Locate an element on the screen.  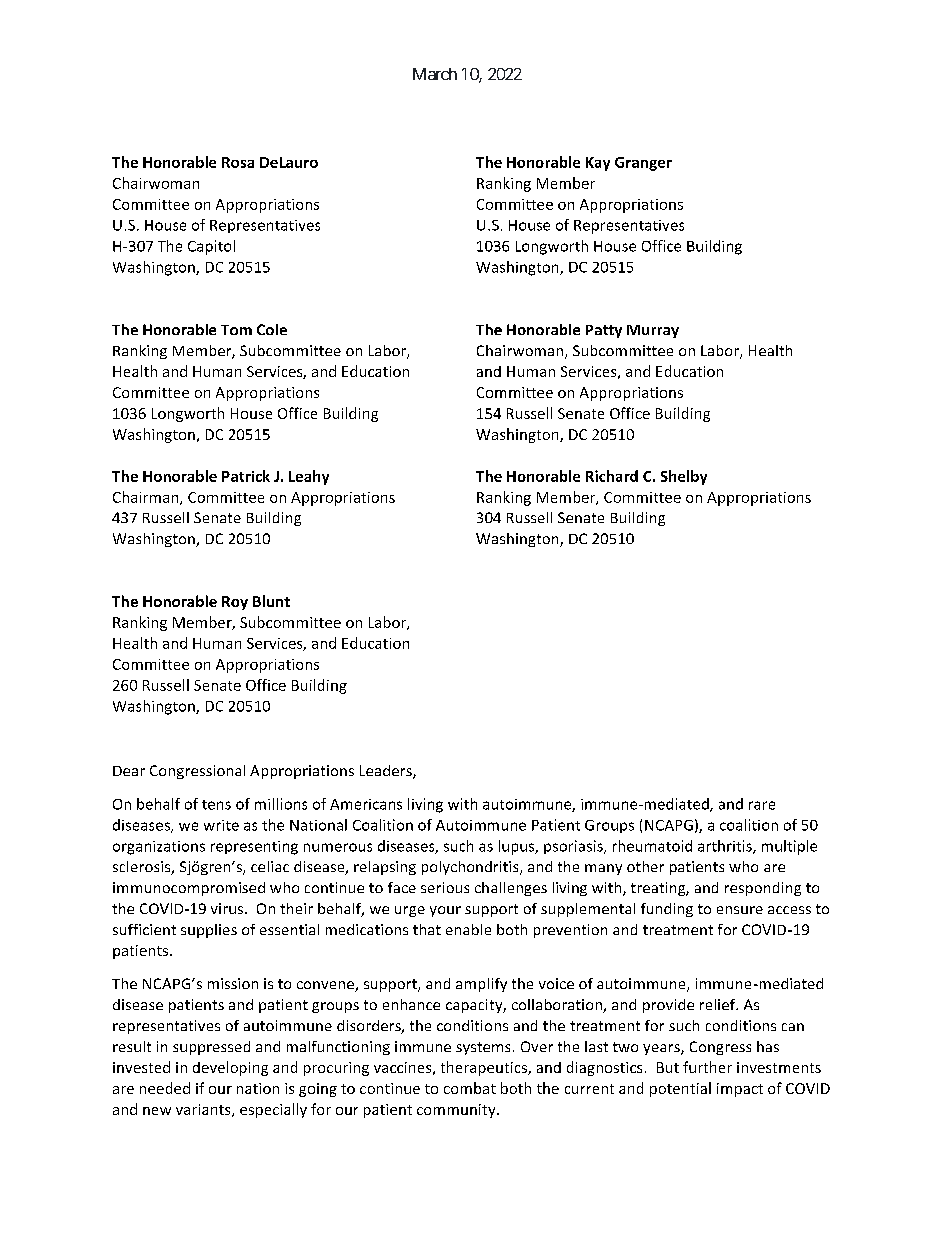
Roy is located at coordinates (235, 603).
